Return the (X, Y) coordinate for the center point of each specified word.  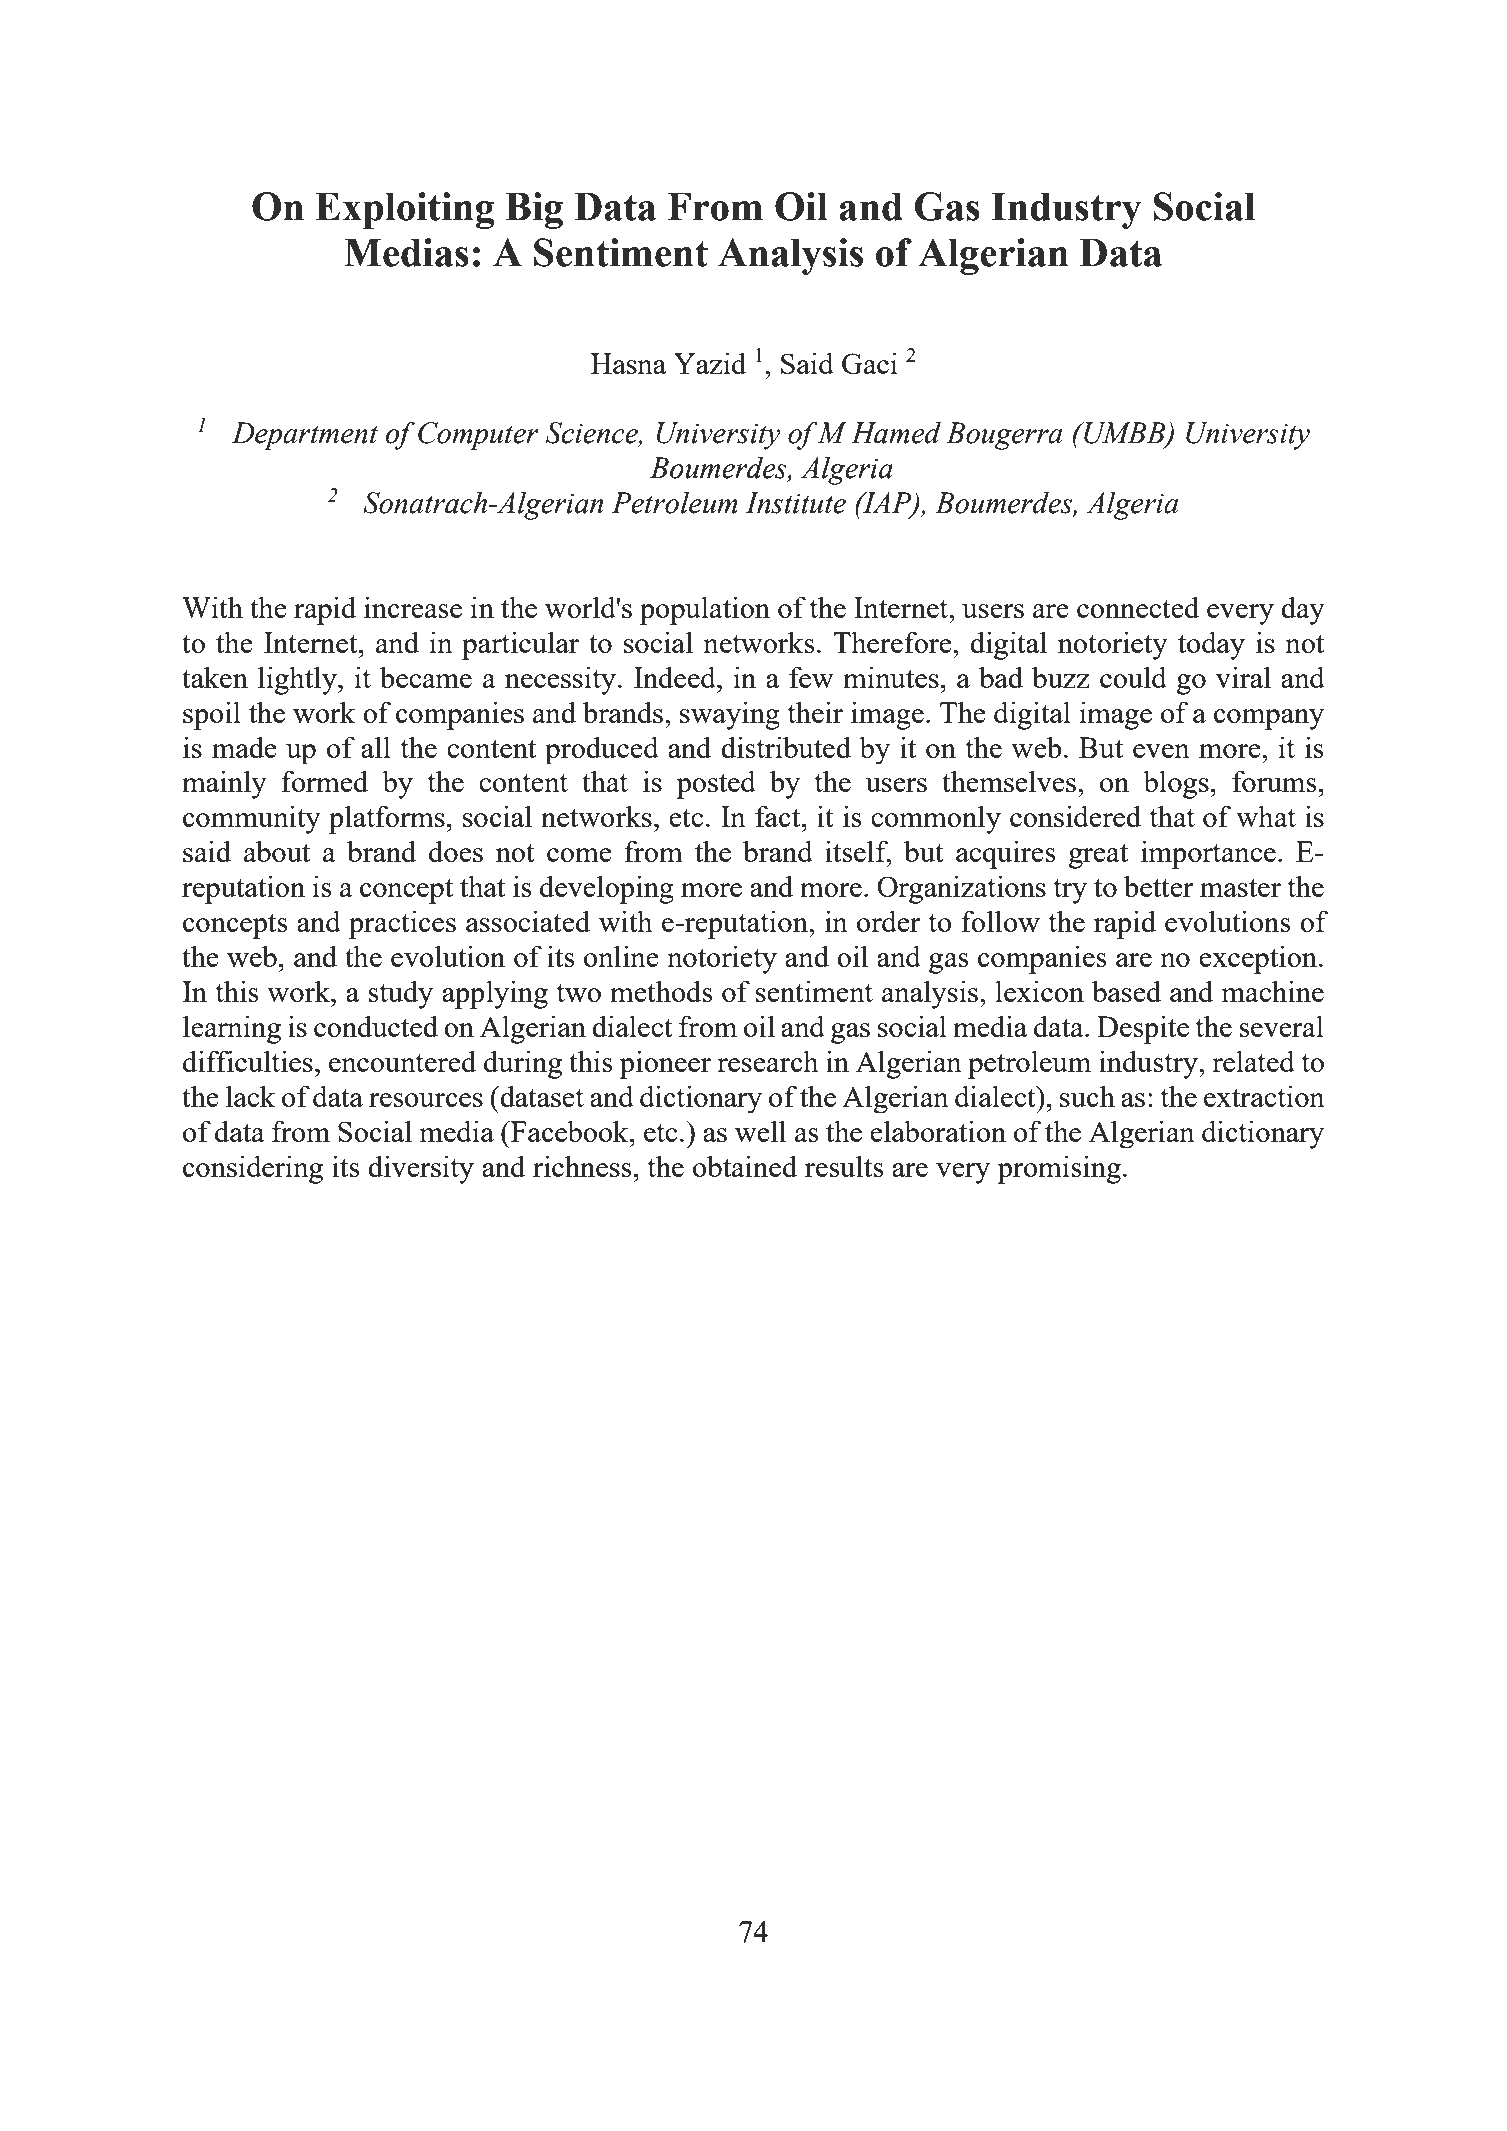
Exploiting (405, 210)
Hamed (896, 432)
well (760, 1131)
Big (534, 210)
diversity (421, 1169)
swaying (730, 715)
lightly (298, 680)
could (1133, 677)
